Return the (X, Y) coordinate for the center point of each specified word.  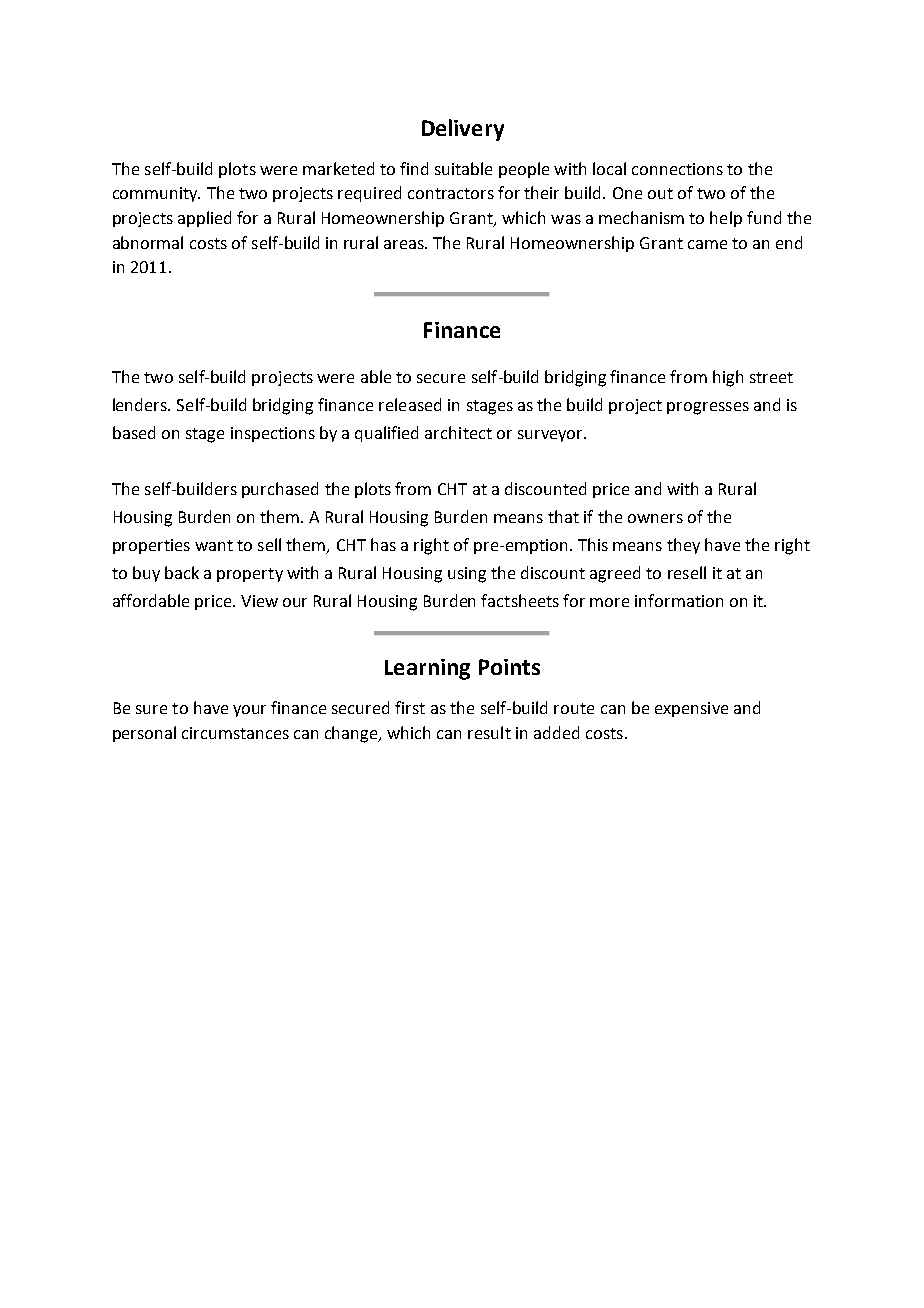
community (156, 194)
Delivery (463, 130)
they (683, 546)
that (563, 516)
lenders (141, 404)
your (249, 711)
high (728, 378)
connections (677, 169)
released (410, 404)
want (214, 545)
